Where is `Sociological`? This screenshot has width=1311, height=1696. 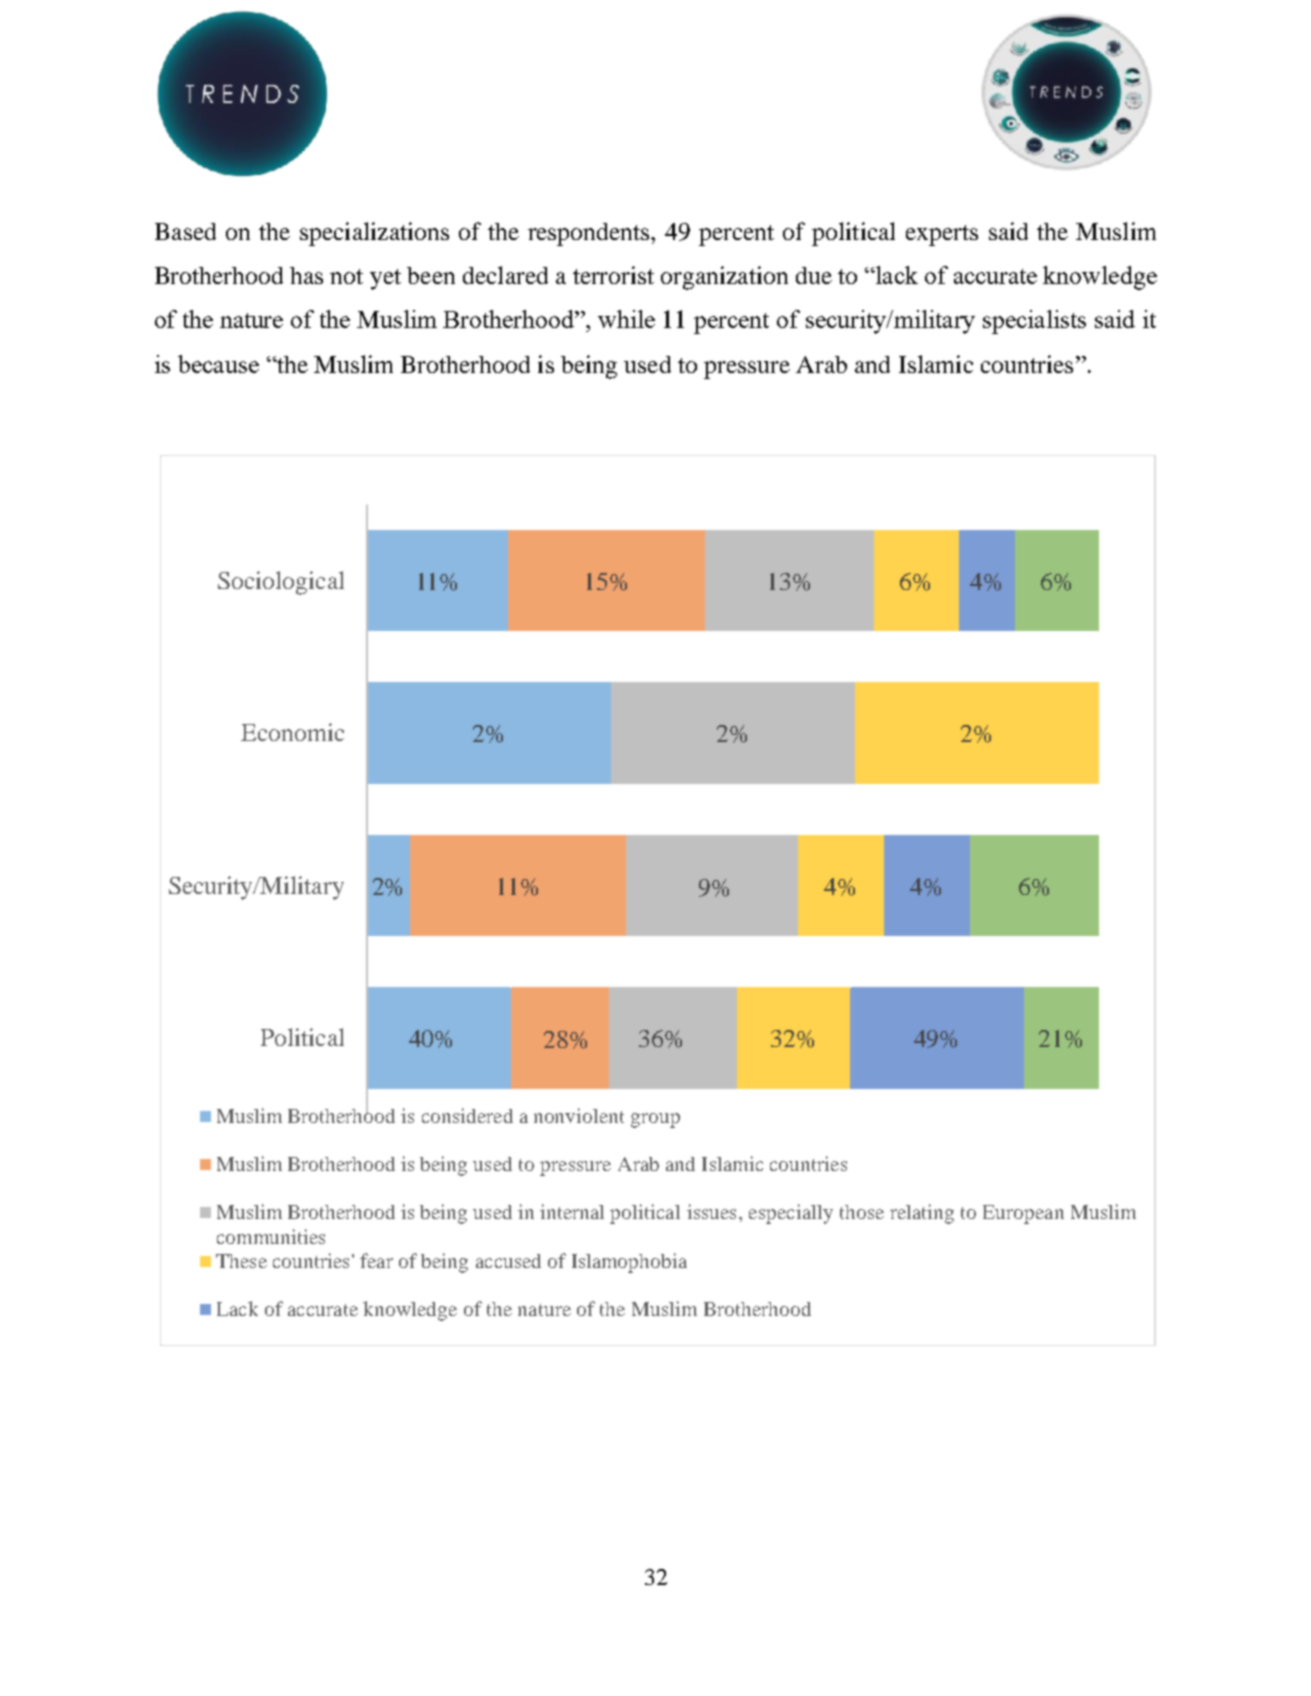
Sociological is located at coordinates (281, 583).
